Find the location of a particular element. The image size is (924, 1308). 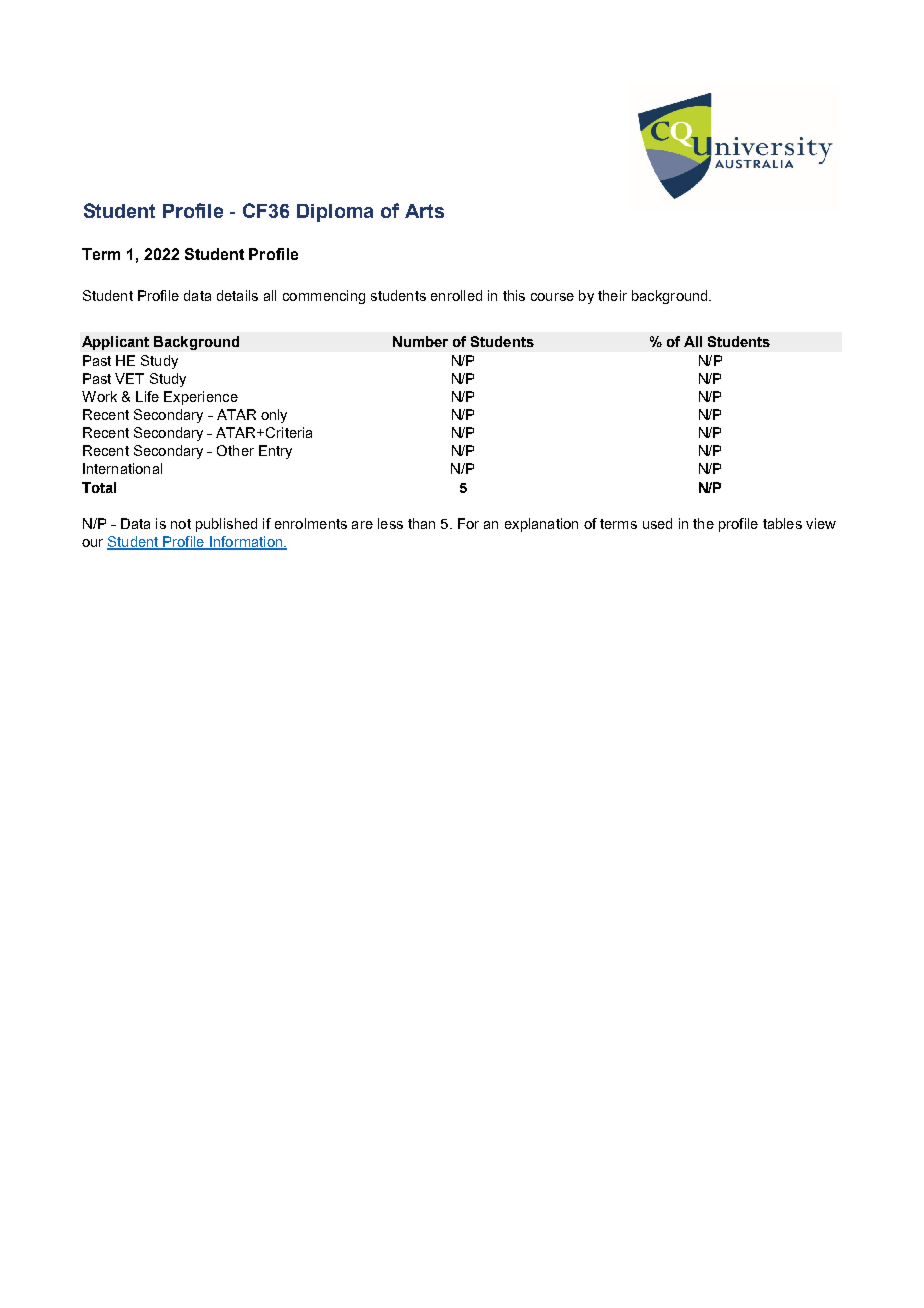

VET is located at coordinates (129, 378).
